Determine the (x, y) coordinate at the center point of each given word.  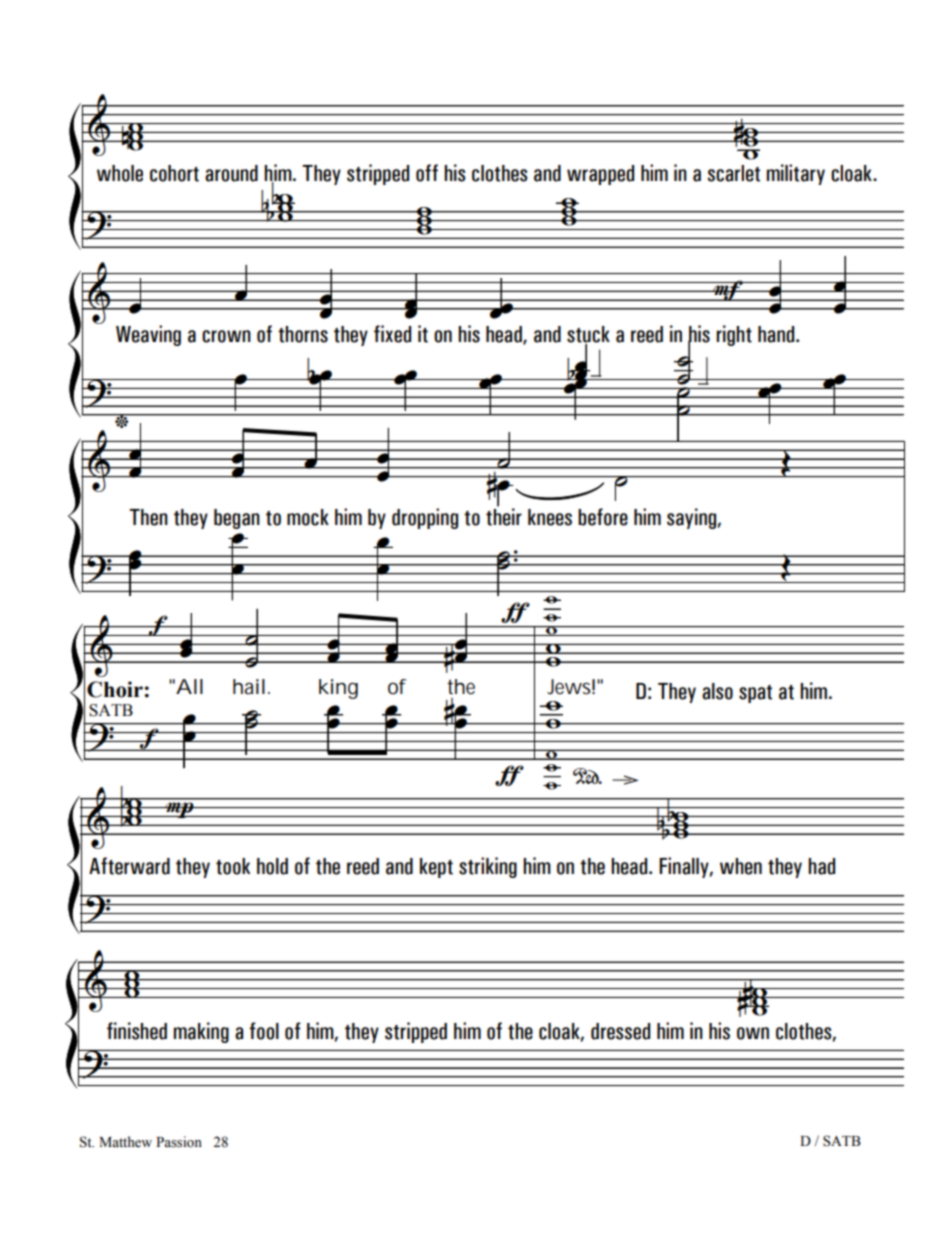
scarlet (733, 173)
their (504, 516)
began (237, 519)
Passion (179, 1142)
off (427, 173)
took (233, 866)
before (603, 517)
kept (436, 868)
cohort (174, 173)
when (741, 866)
